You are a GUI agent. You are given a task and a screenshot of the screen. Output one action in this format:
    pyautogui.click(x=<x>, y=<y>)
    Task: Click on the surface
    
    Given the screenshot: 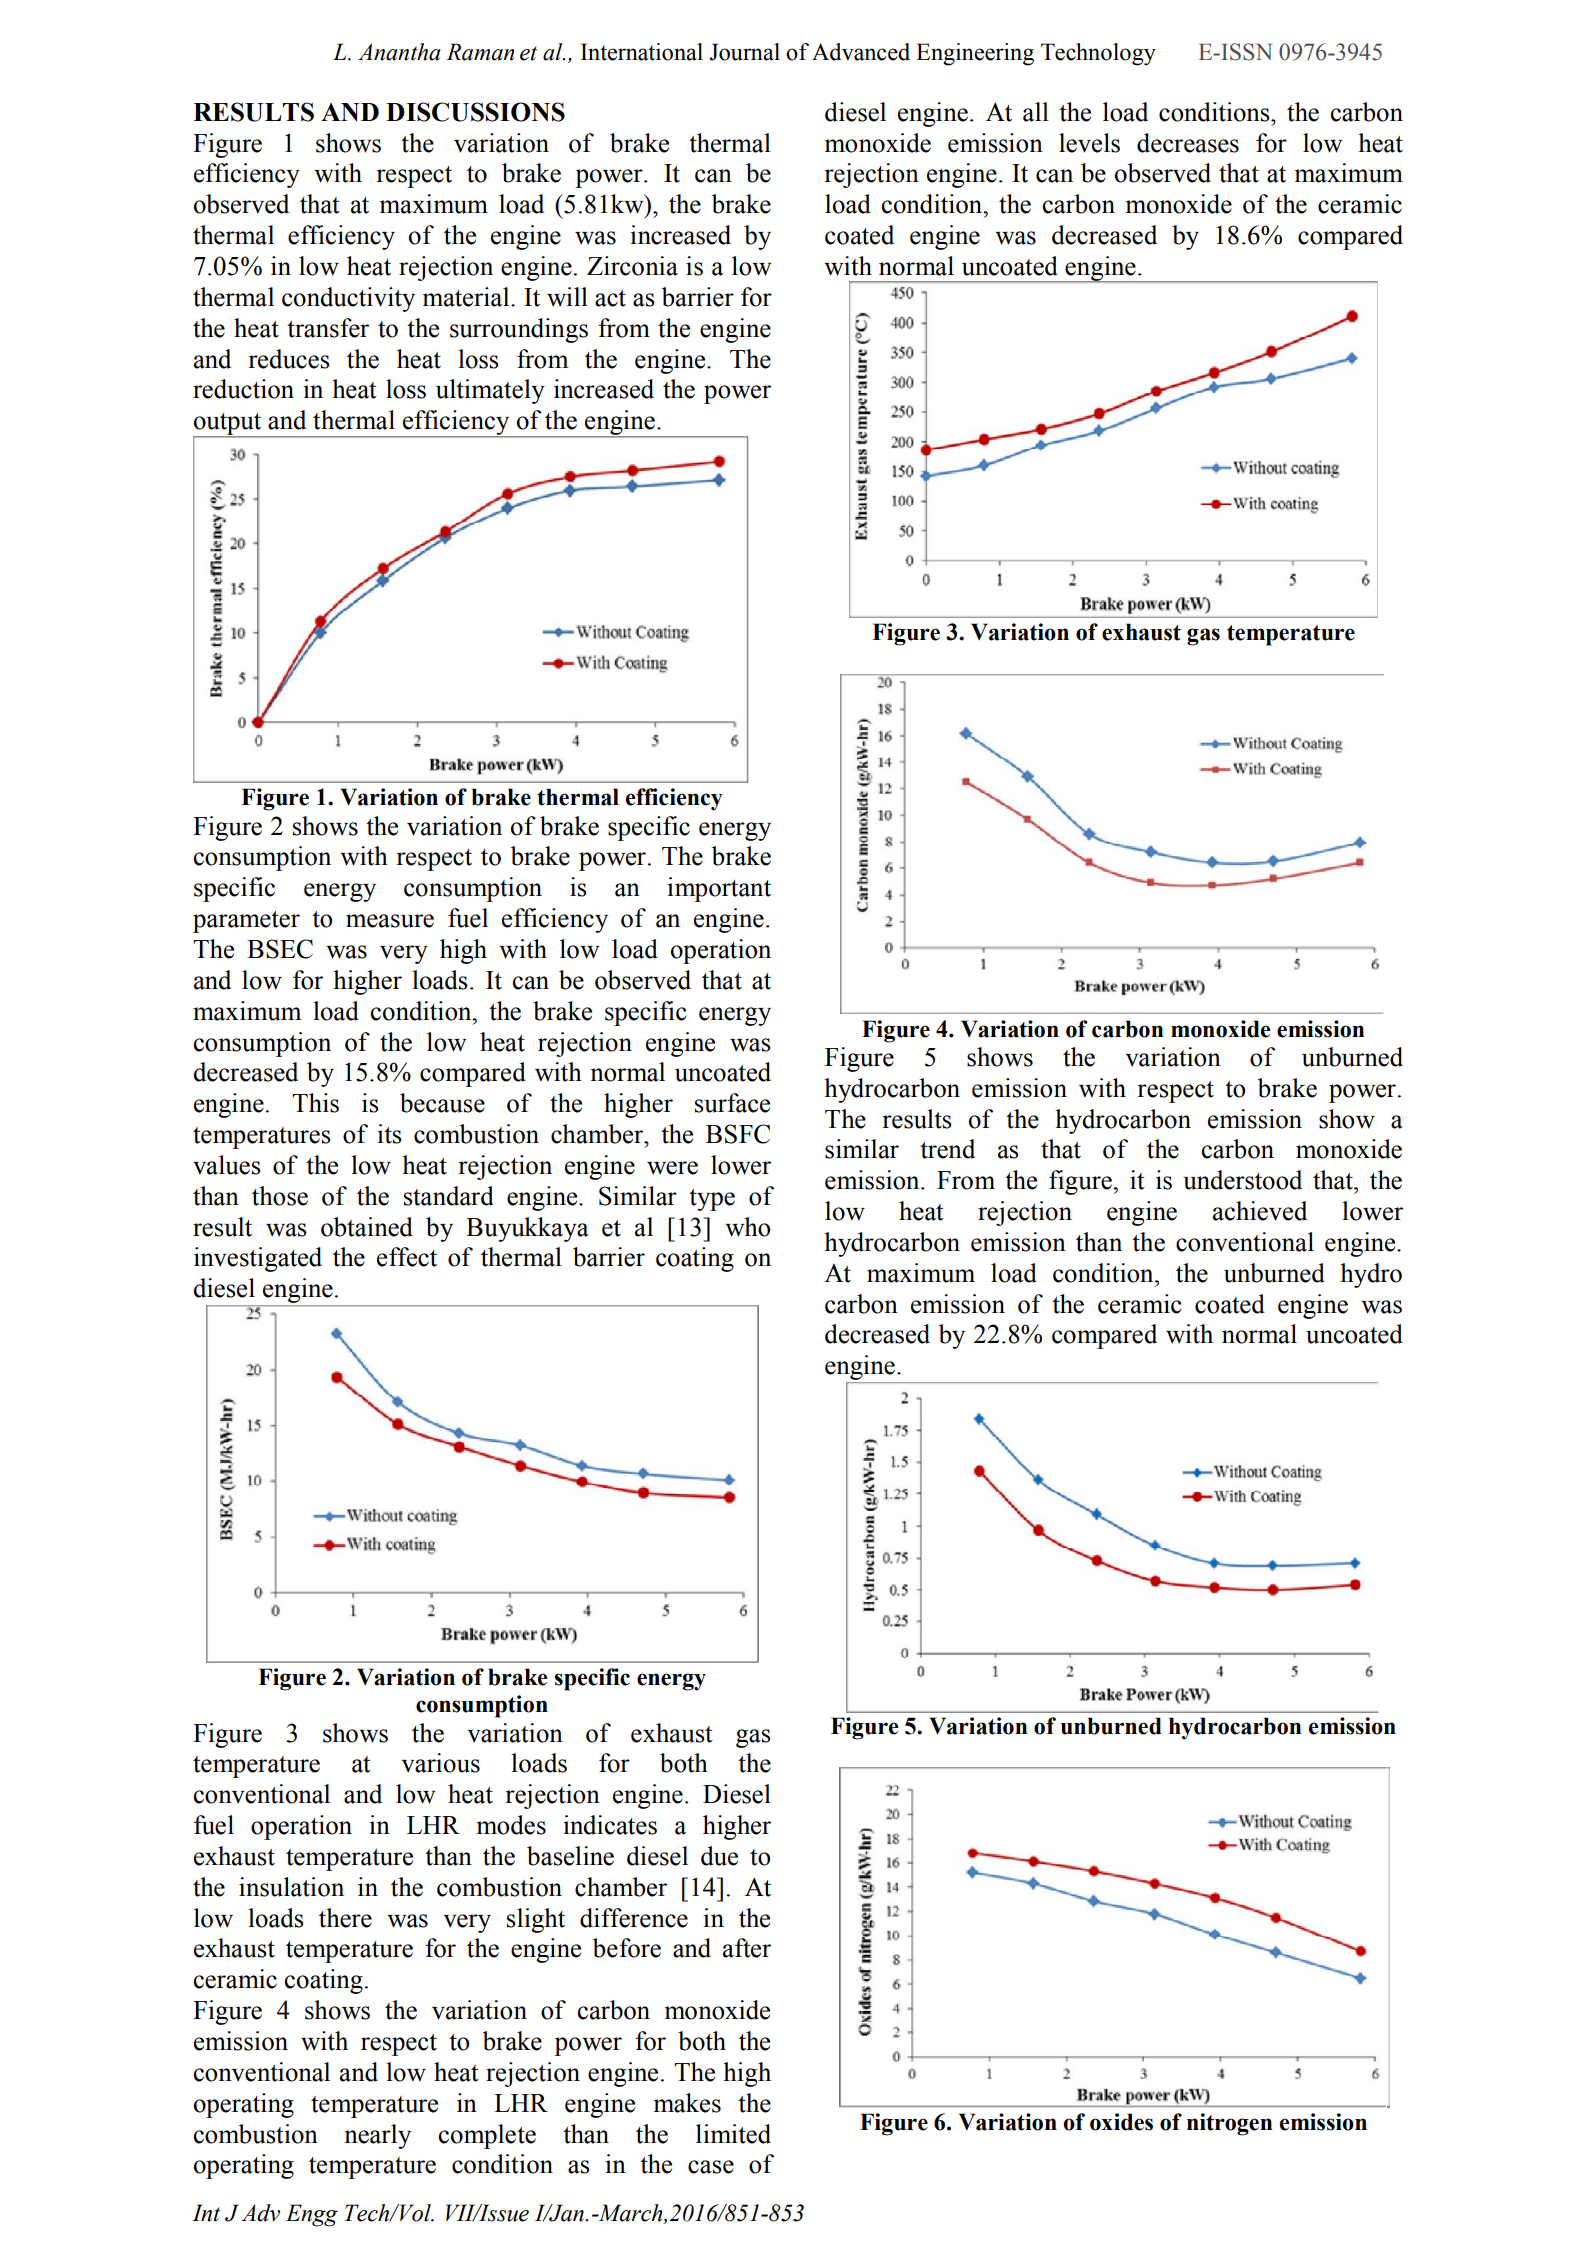 What is the action you would take?
    pyautogui.click(x=732, y=1103)
